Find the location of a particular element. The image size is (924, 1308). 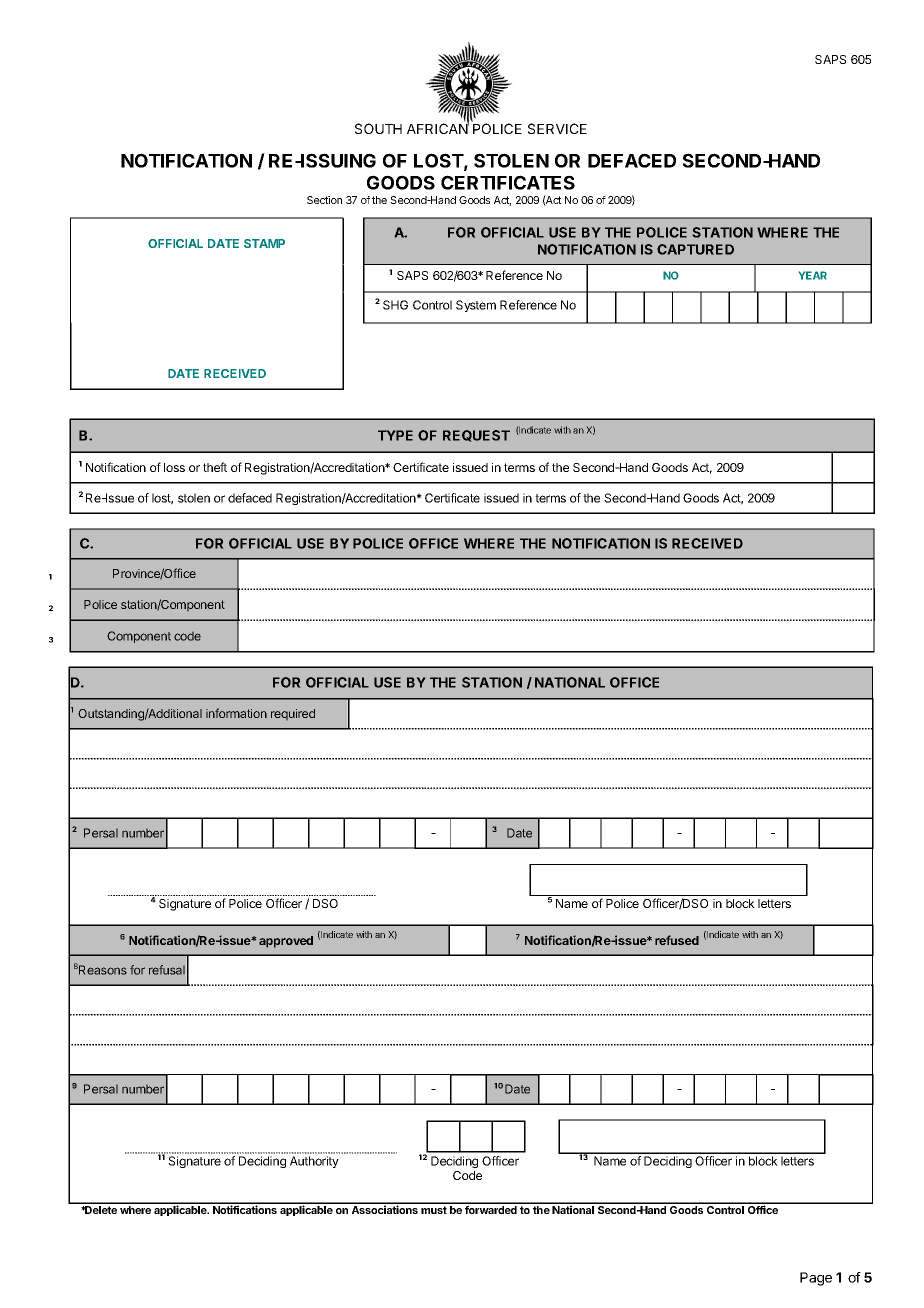

loss is located at coordinates (174, 467).
